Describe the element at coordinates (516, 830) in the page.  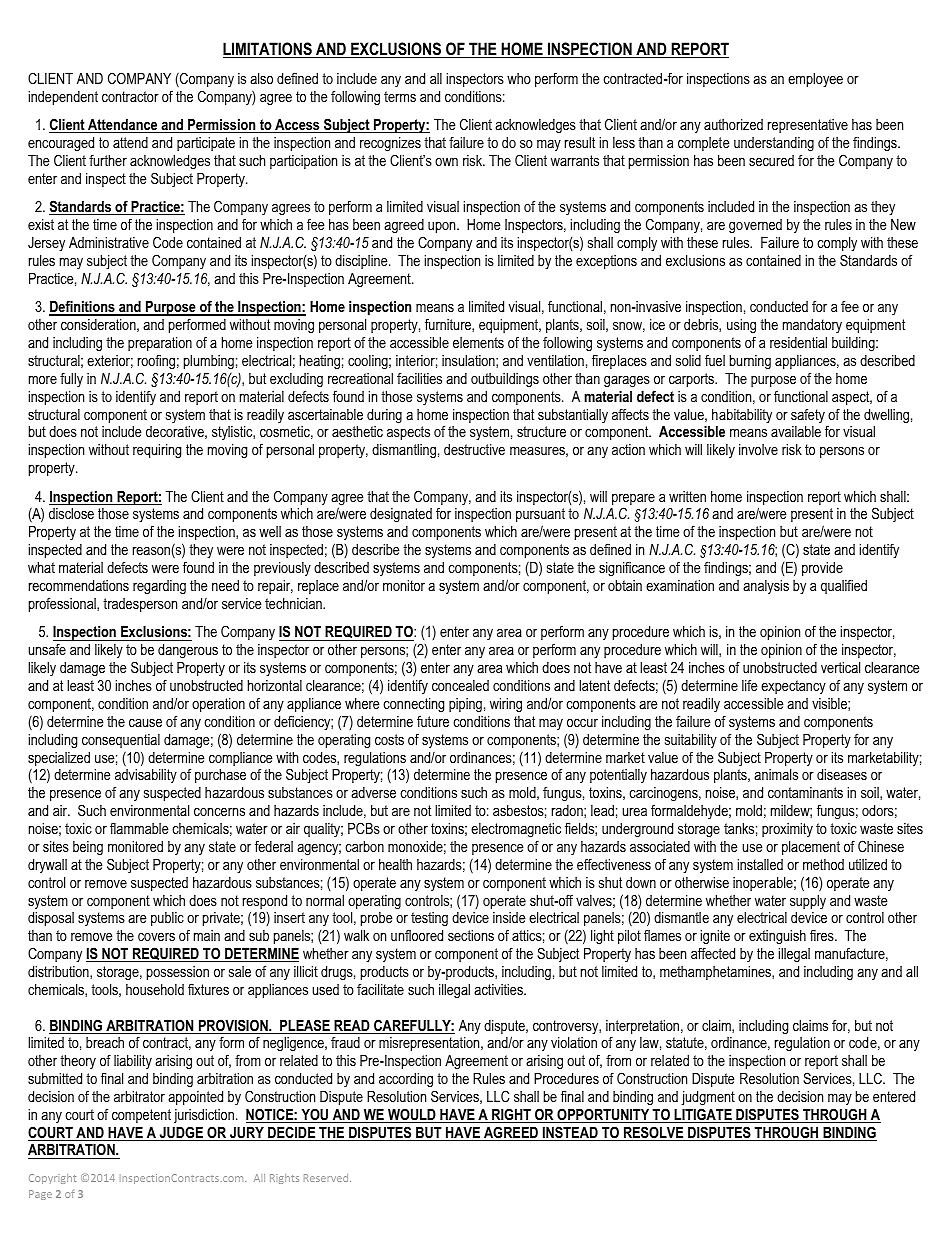
I see `electromagnetic` at that location.
